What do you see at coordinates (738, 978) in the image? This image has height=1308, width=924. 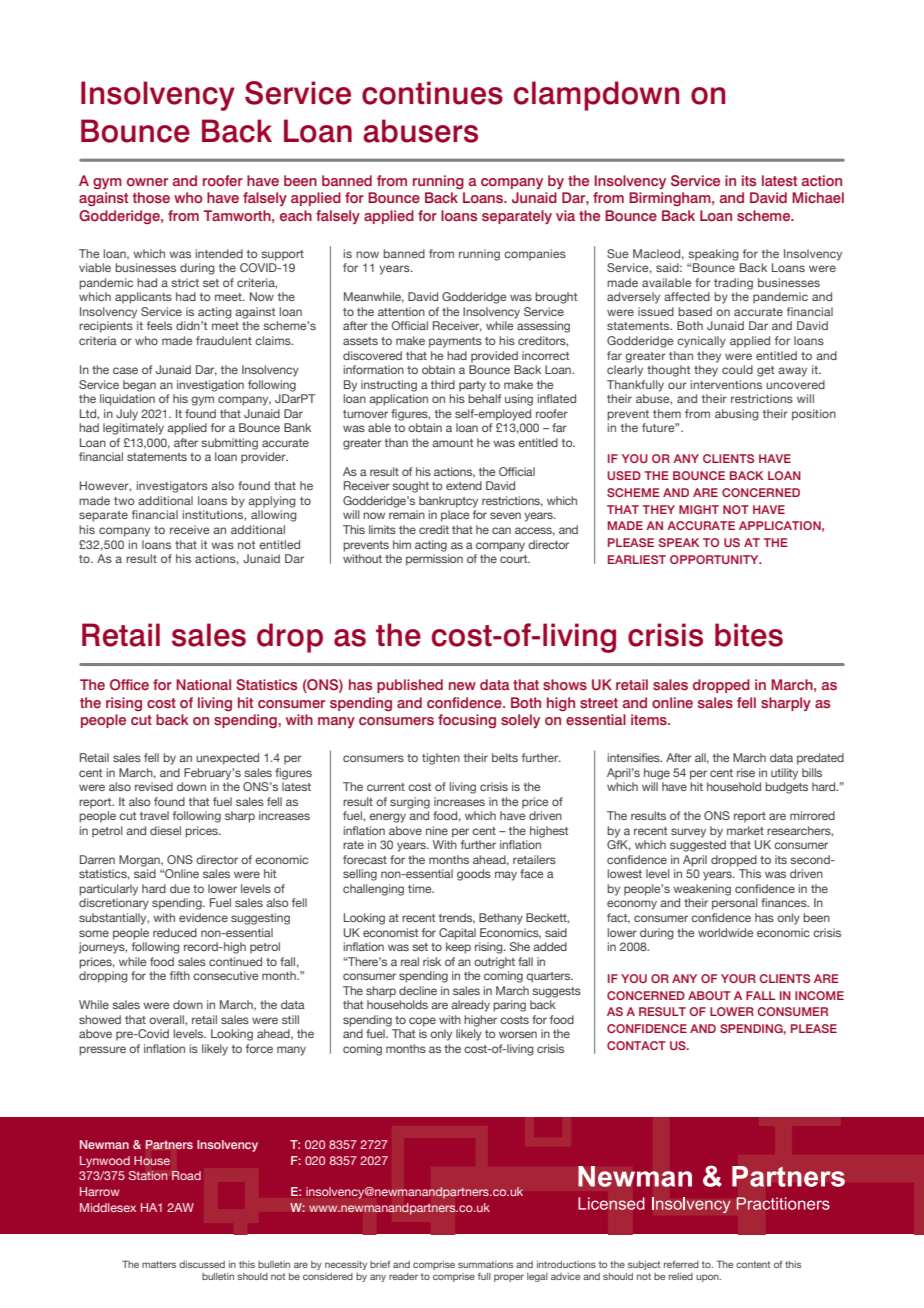 I see `YOUR` at bounding box center [738, 978].
